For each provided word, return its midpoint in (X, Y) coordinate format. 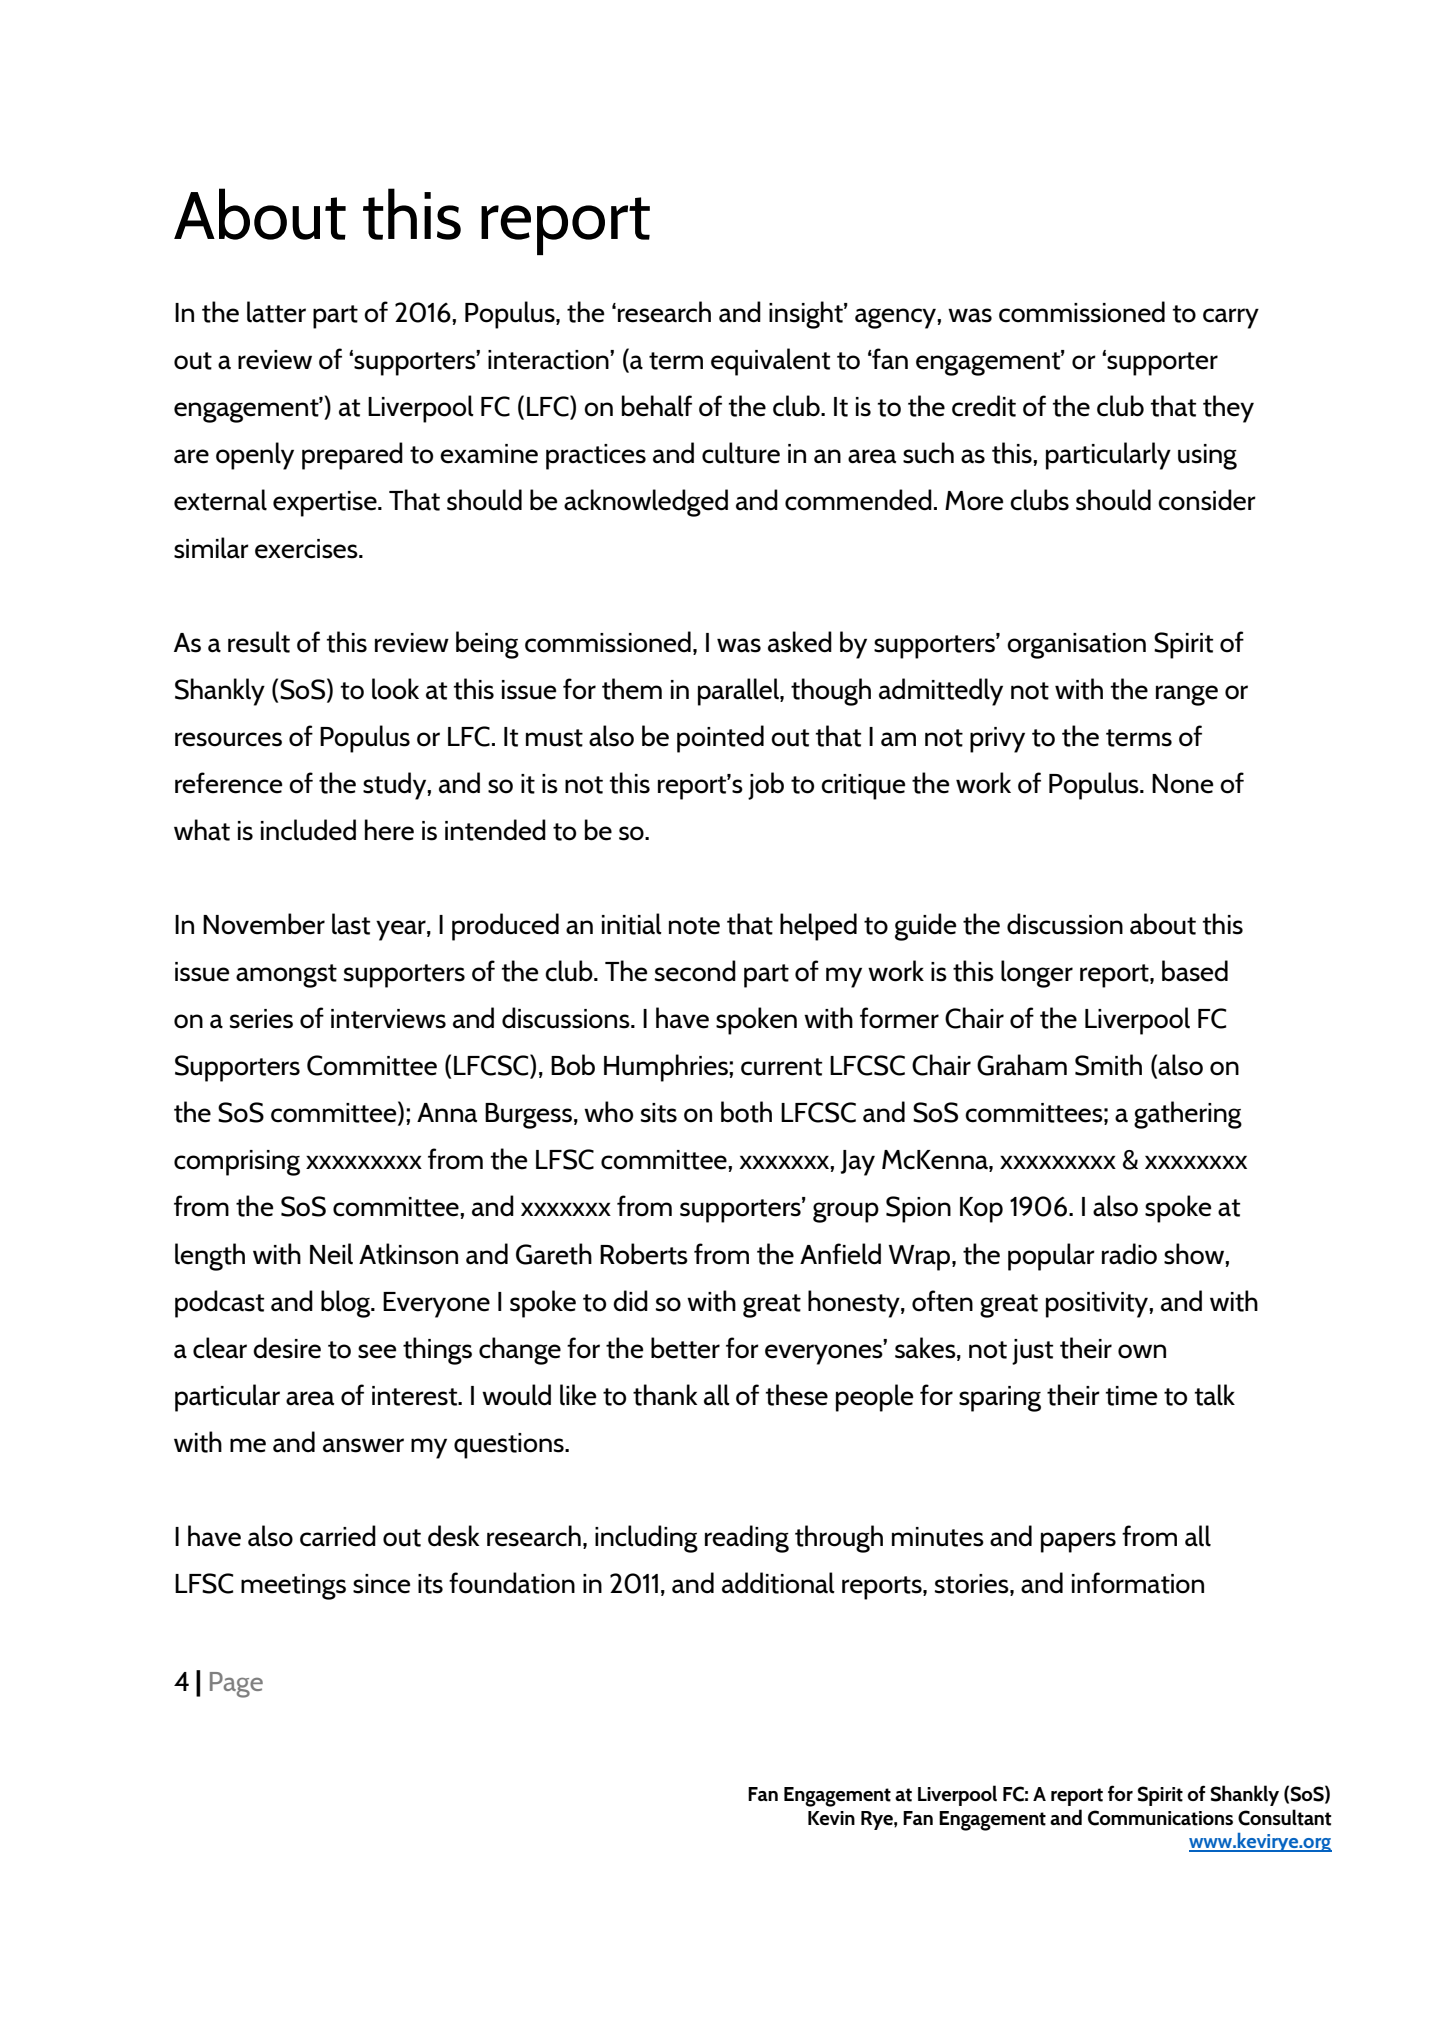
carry (1231, 318)
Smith (1108, 1065)
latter (276, 312)
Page (236, 1685)
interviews (388, 1019)
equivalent (770, 362)
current (781, 1067)
